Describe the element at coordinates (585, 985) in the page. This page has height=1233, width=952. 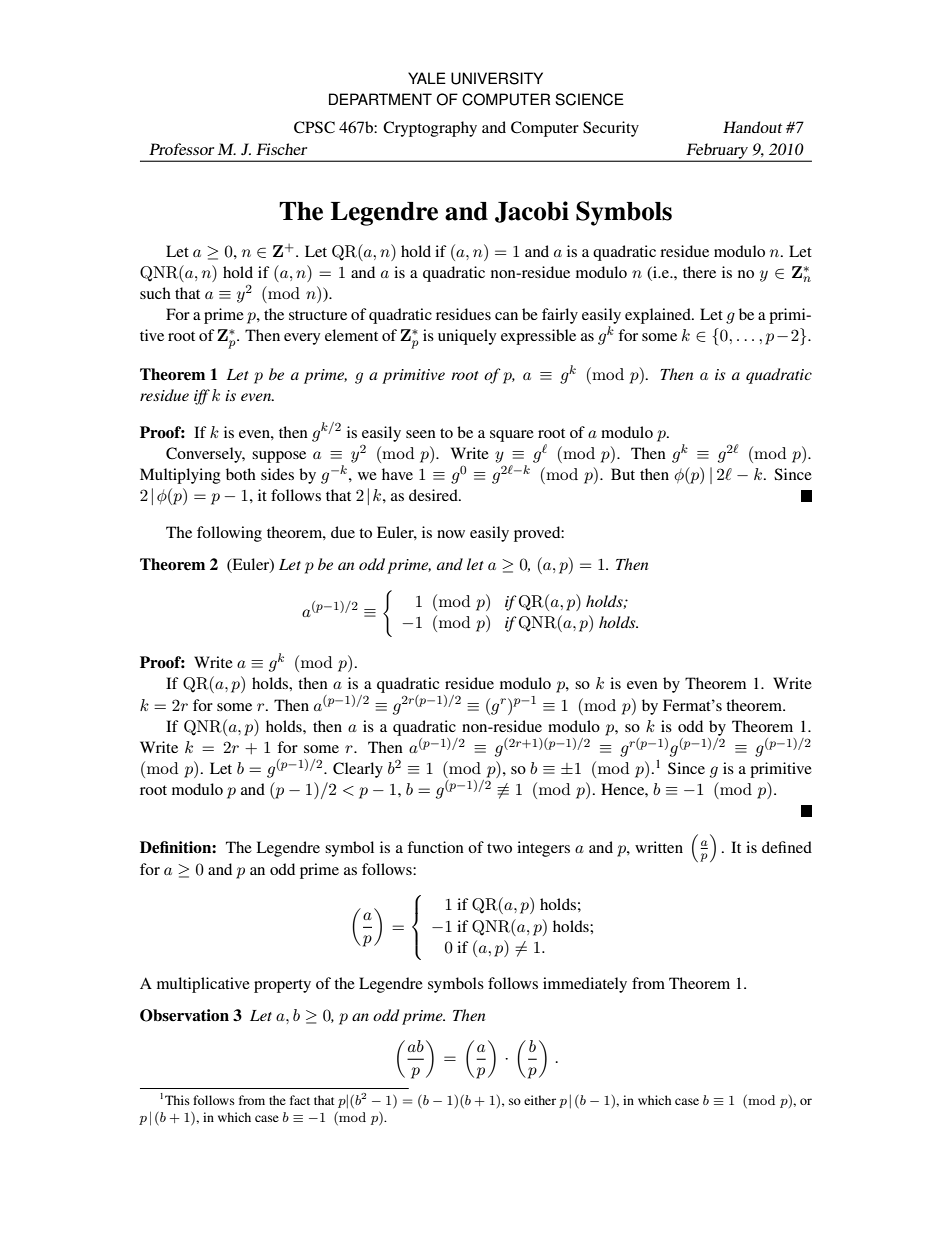
I see `immediately` at that location.
